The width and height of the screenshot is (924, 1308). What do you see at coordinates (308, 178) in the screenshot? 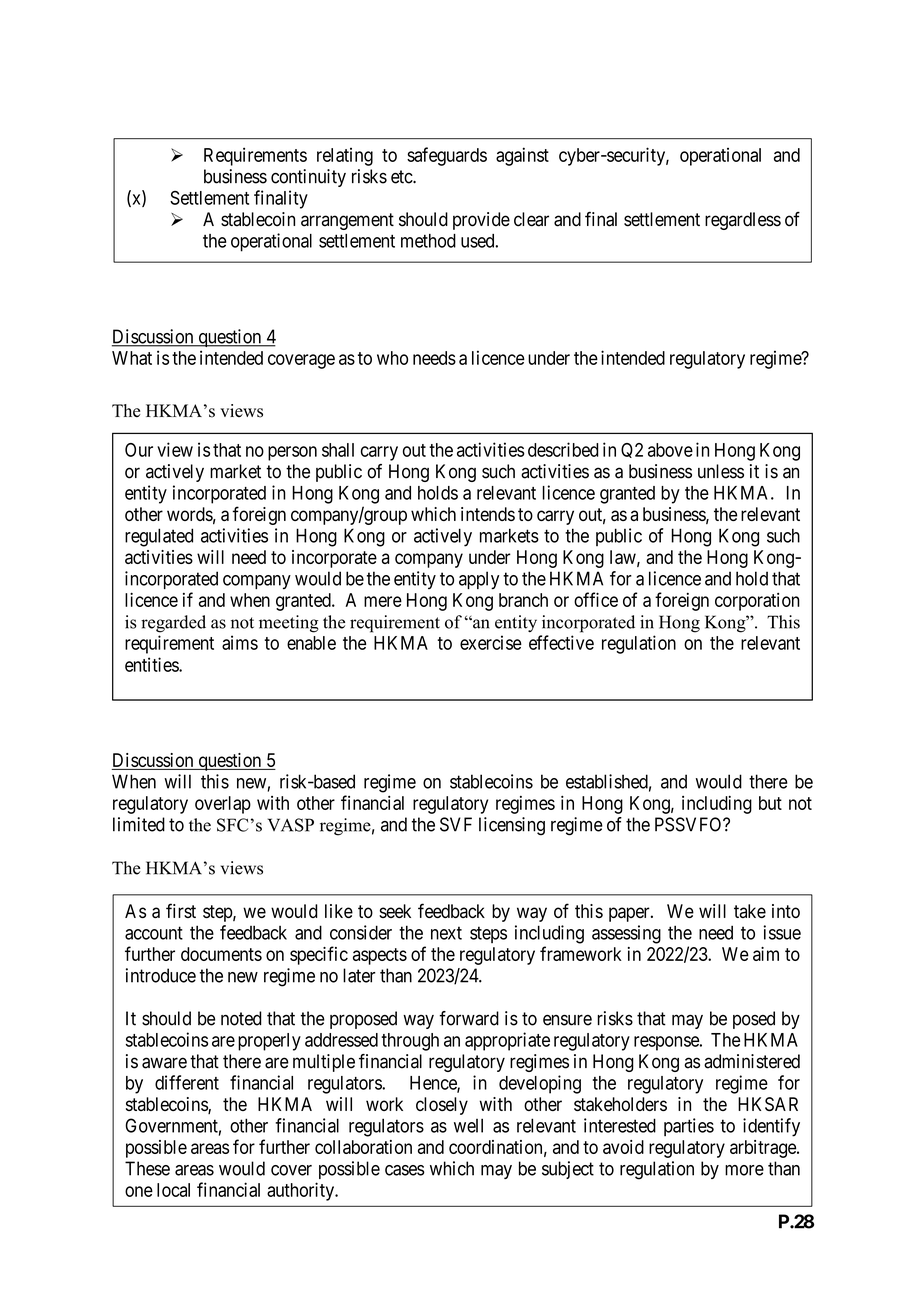
I see `continuity` at bounding box center [308, 178].
